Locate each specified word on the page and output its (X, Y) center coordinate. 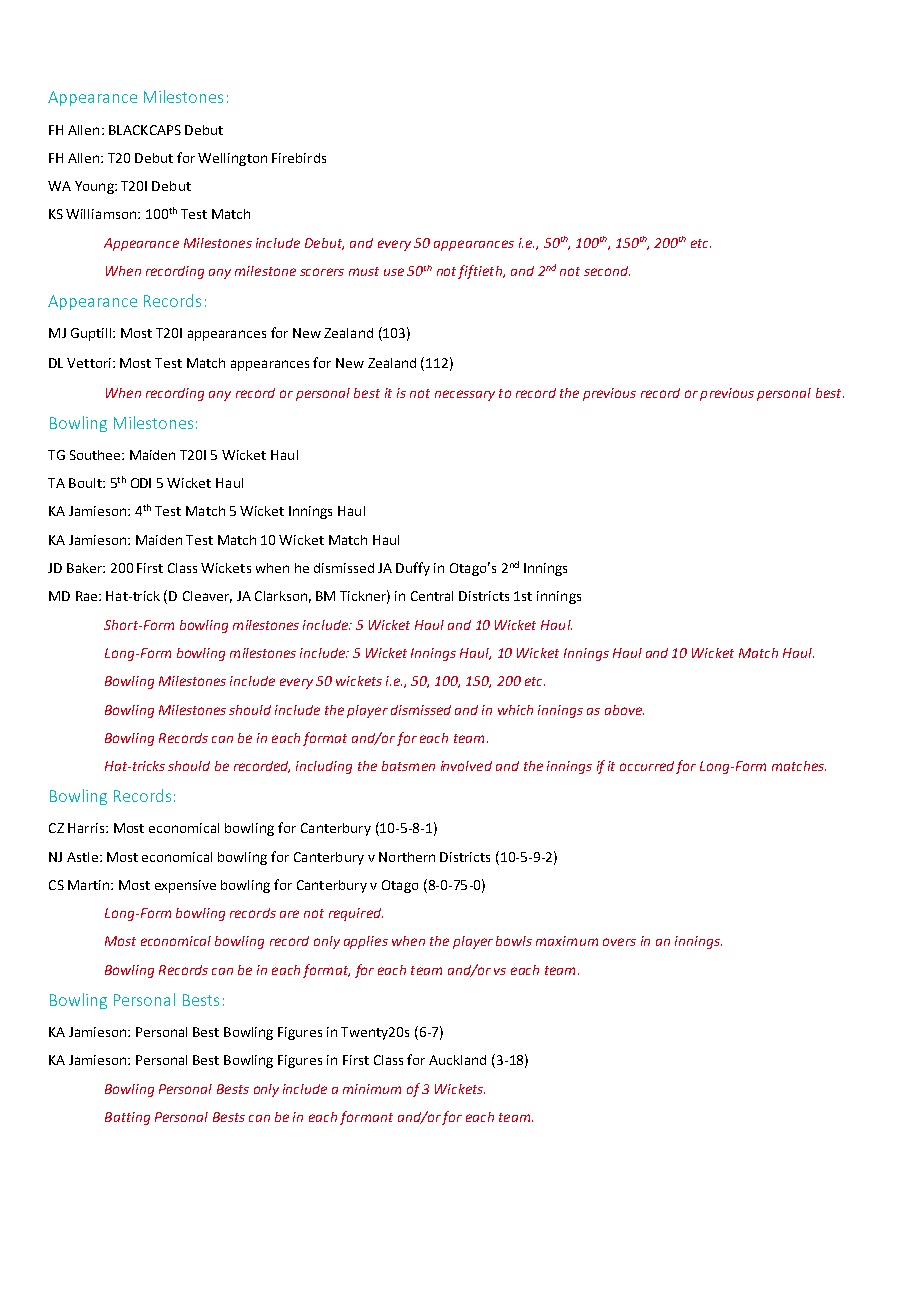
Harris (87, 828)
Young (95, 187)
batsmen (408, 766)
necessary (465, 395)
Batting (127, 1118)
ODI (141, 483)
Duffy (413, 569)
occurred (647, 766)
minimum (372, 1089)
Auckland (457, 1060)
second (607, 271)
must (364, 271)
